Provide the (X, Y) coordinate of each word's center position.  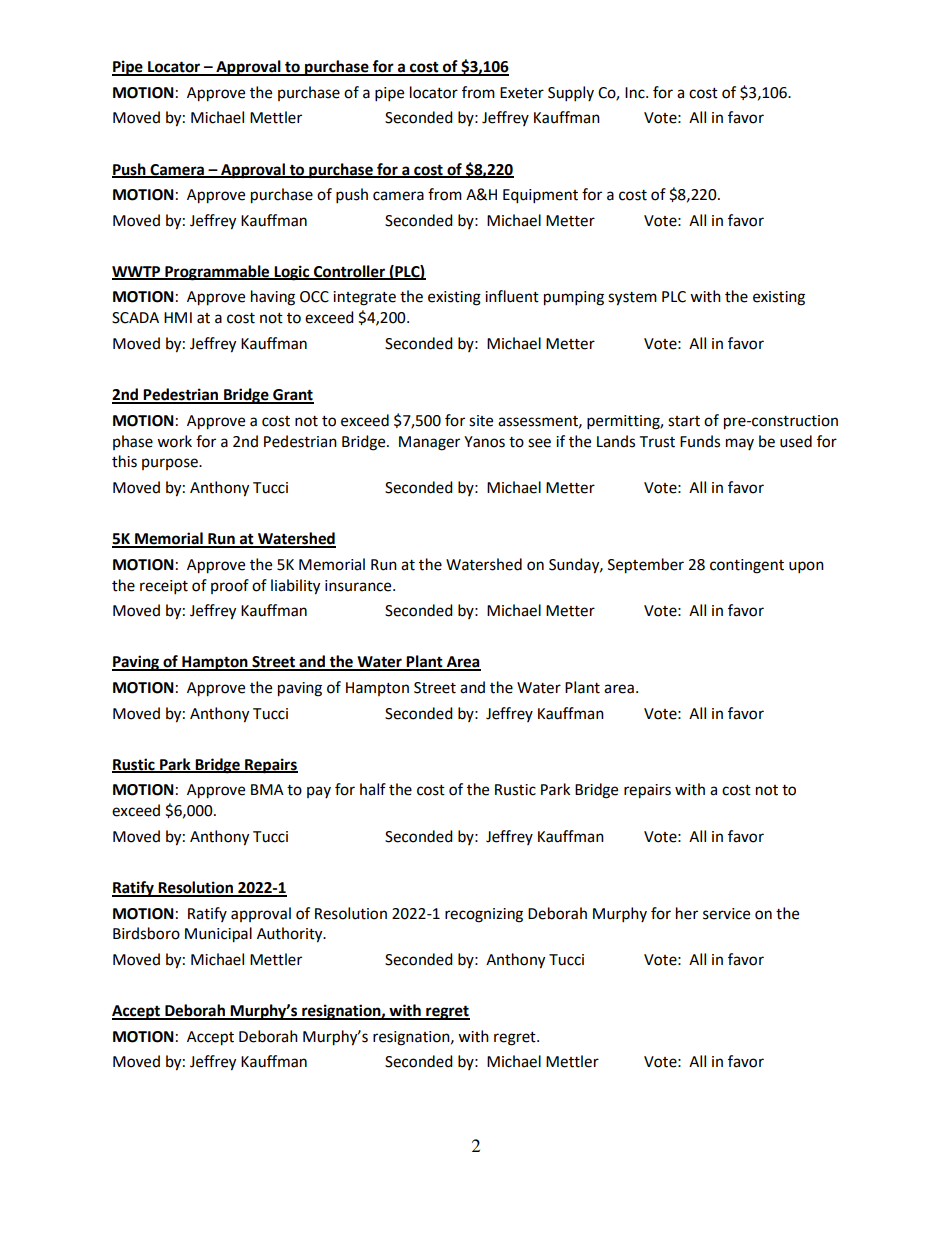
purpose (171, 464)
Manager (429, 443)
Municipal (218, 935)
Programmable (217, 273)
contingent (747, 566)
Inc (636, 93)
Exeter (522, 93)
